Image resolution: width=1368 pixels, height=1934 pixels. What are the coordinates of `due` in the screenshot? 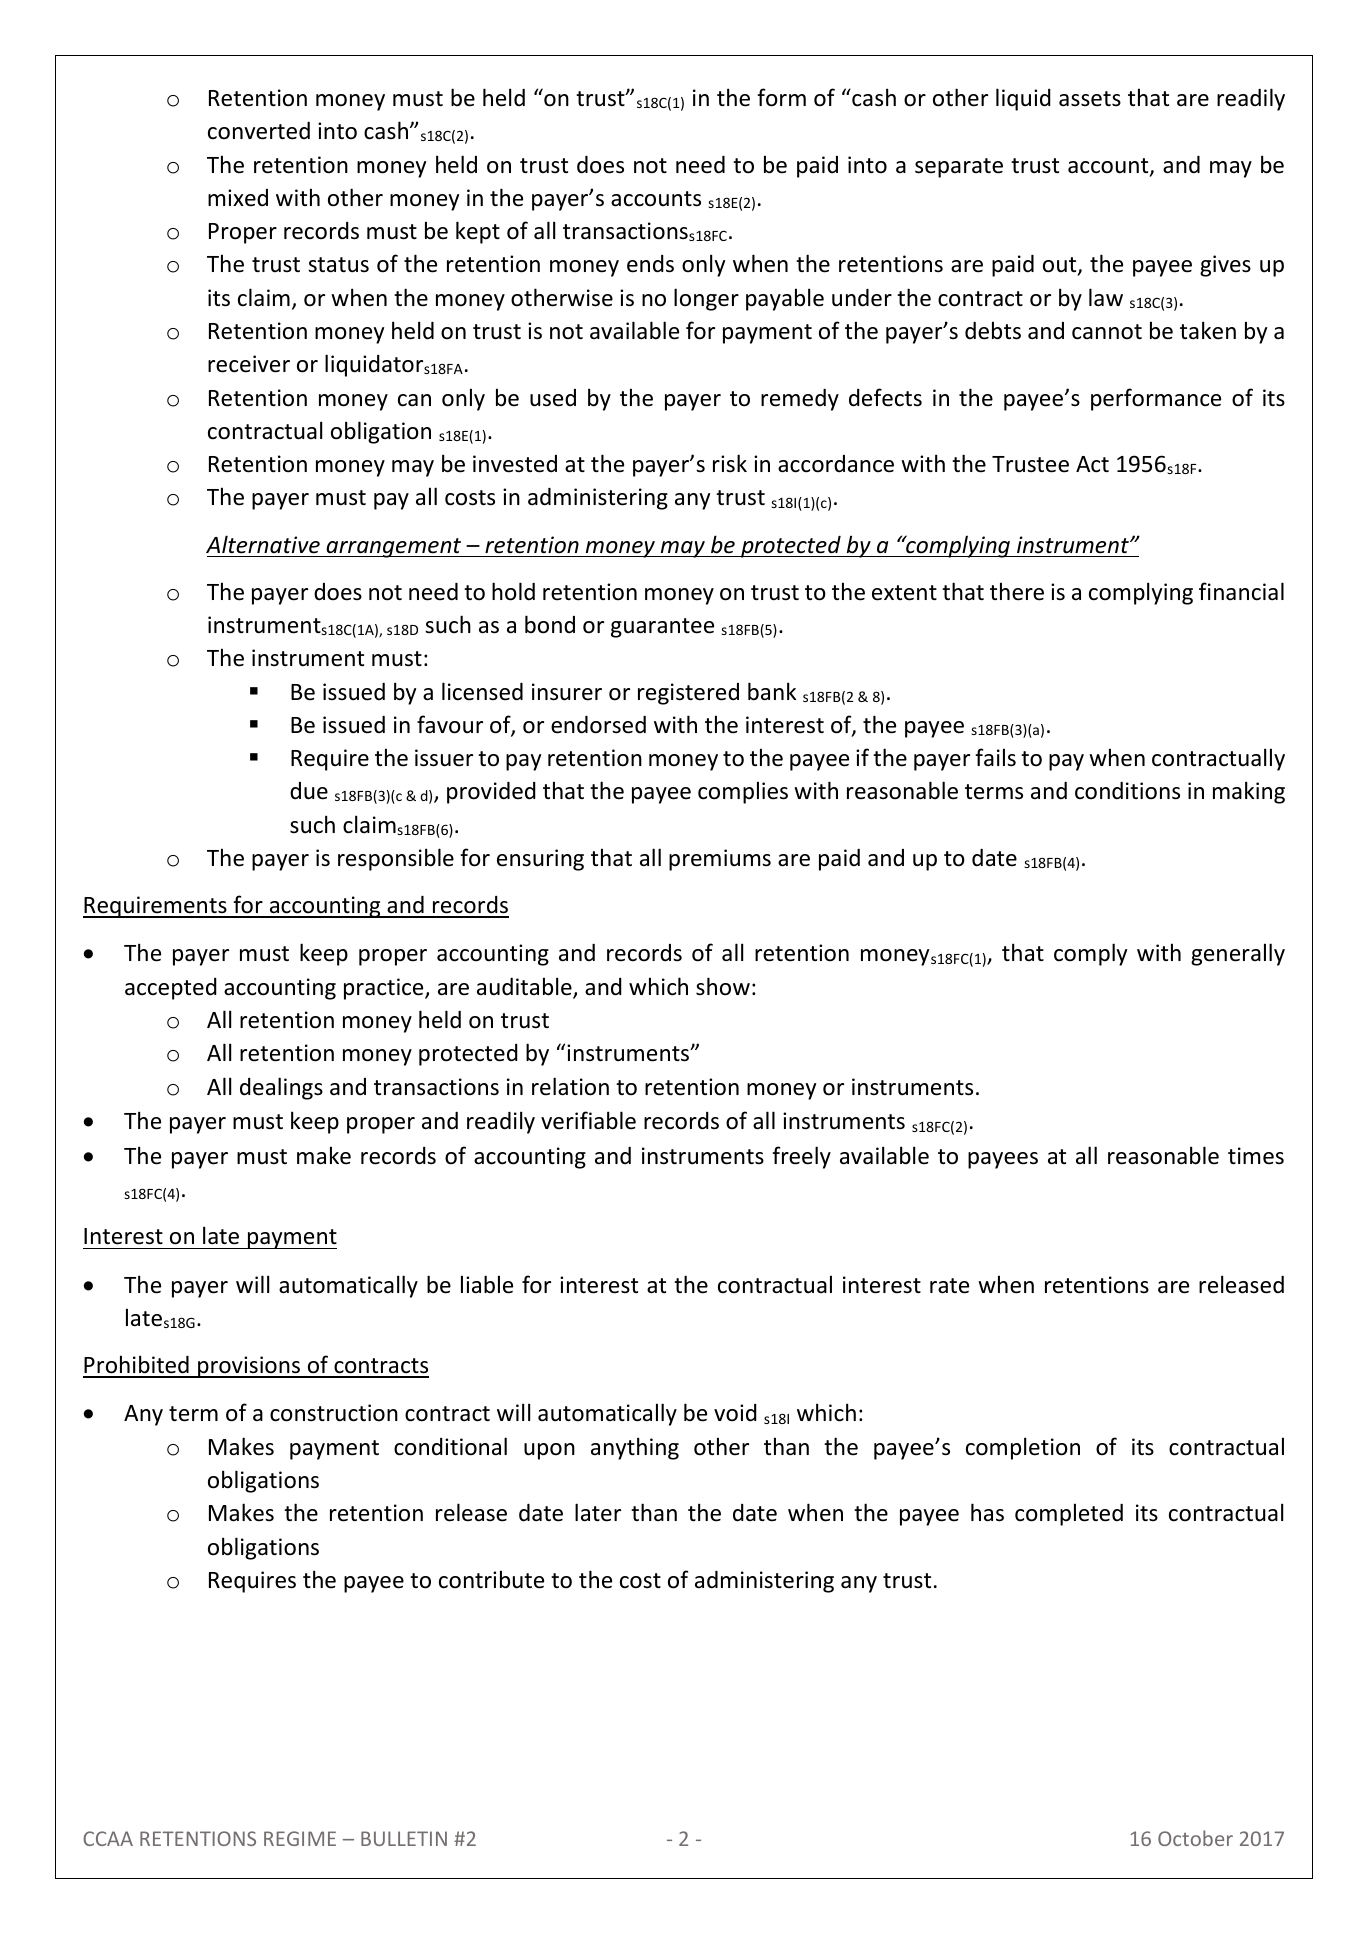 It's located at (309, 791).
